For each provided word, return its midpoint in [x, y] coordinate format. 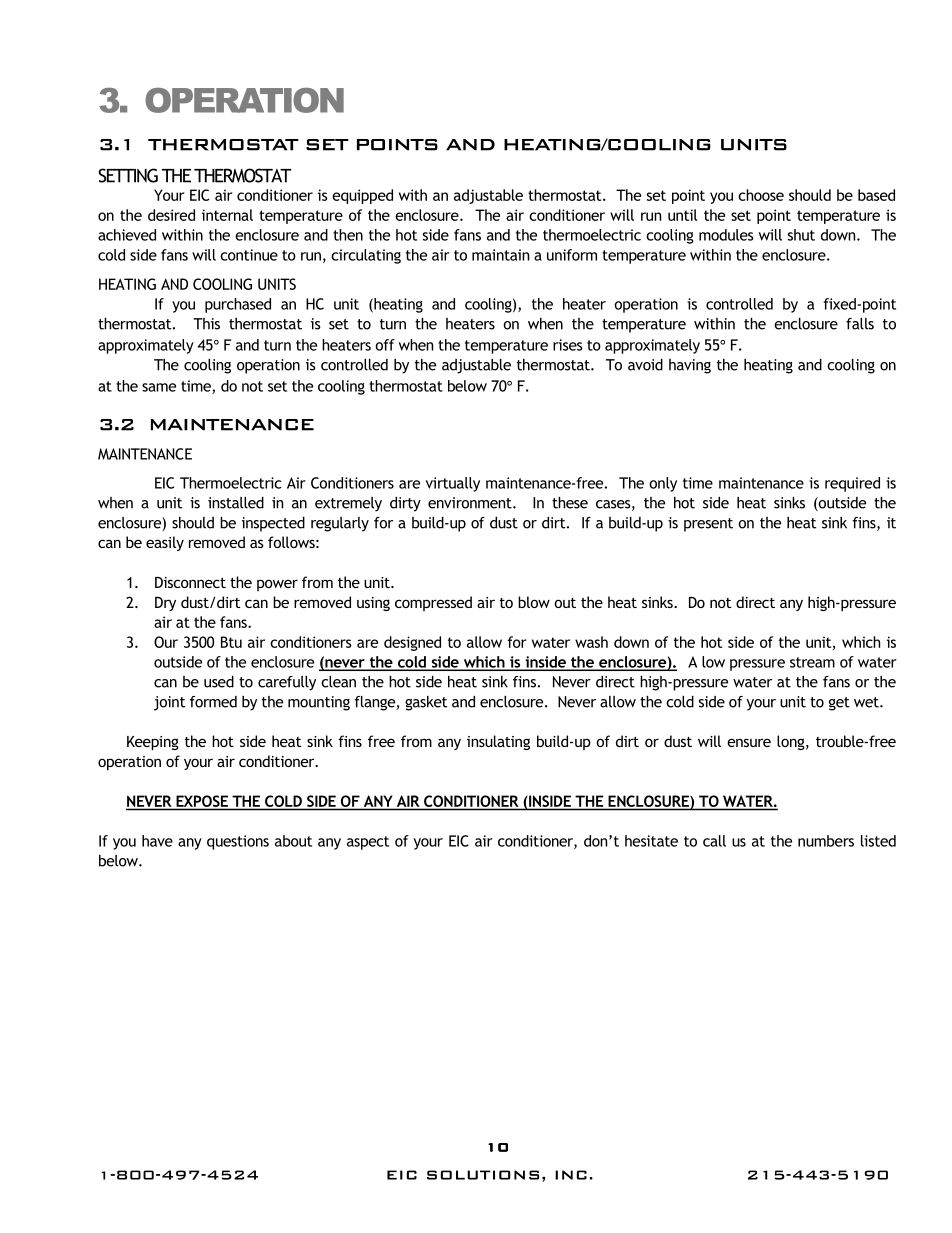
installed [236, 503]
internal [227, 215]
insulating [498, 742]
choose [761, 195]
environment [471, 503]
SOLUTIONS [483, 1175]
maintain [500, 255]
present [708, 525]
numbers [826, 841]
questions [238, 842]
